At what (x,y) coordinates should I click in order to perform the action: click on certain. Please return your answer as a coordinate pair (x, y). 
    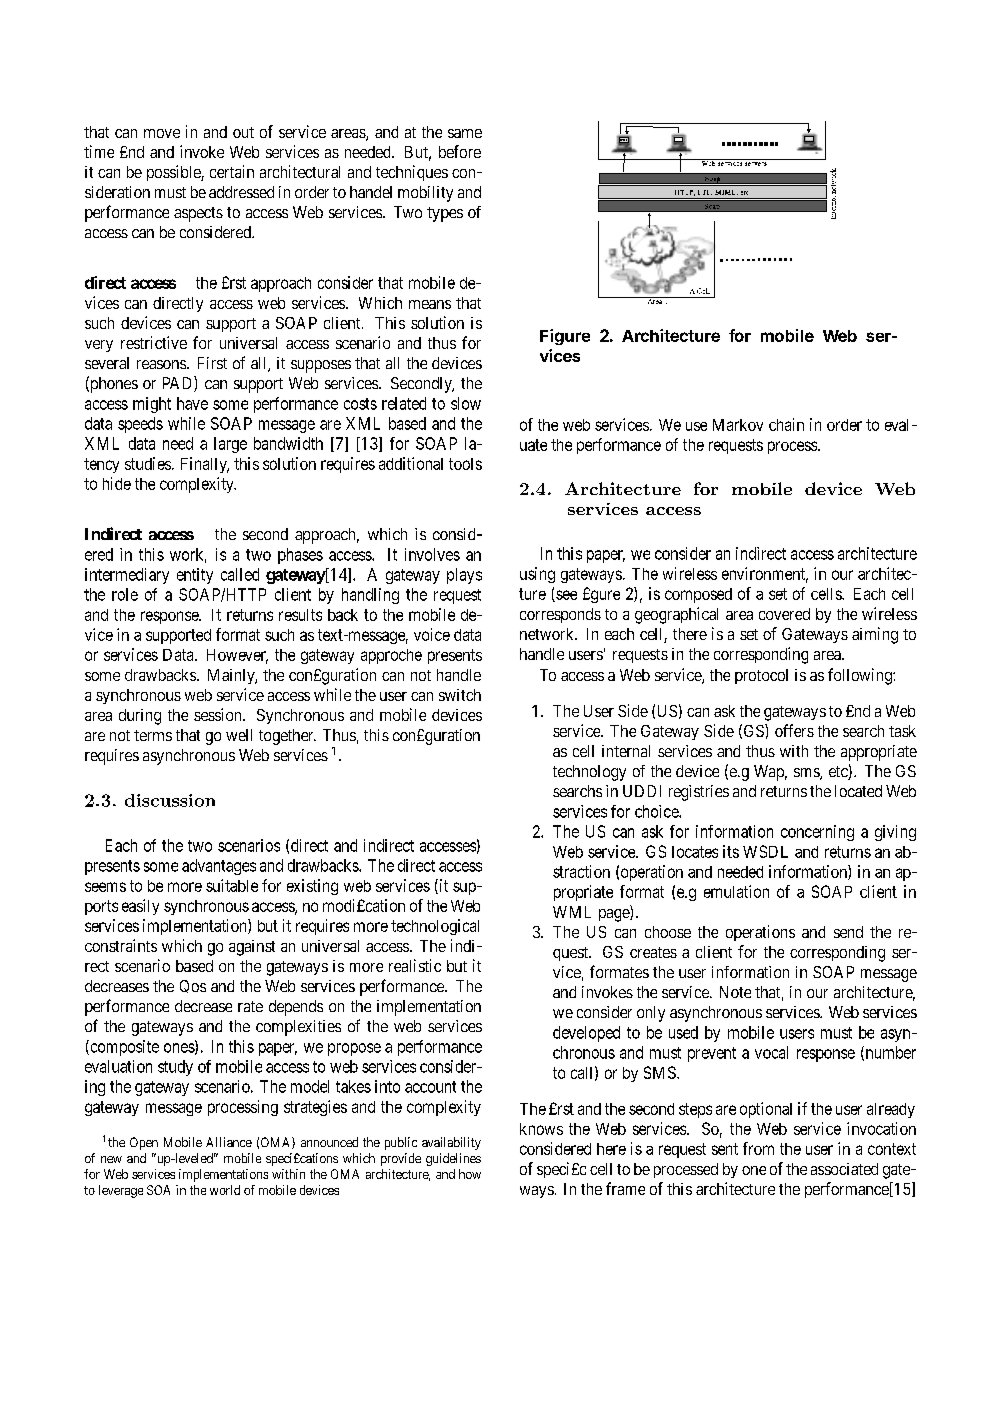
    Looking at the image, I should click on (232, 171).
